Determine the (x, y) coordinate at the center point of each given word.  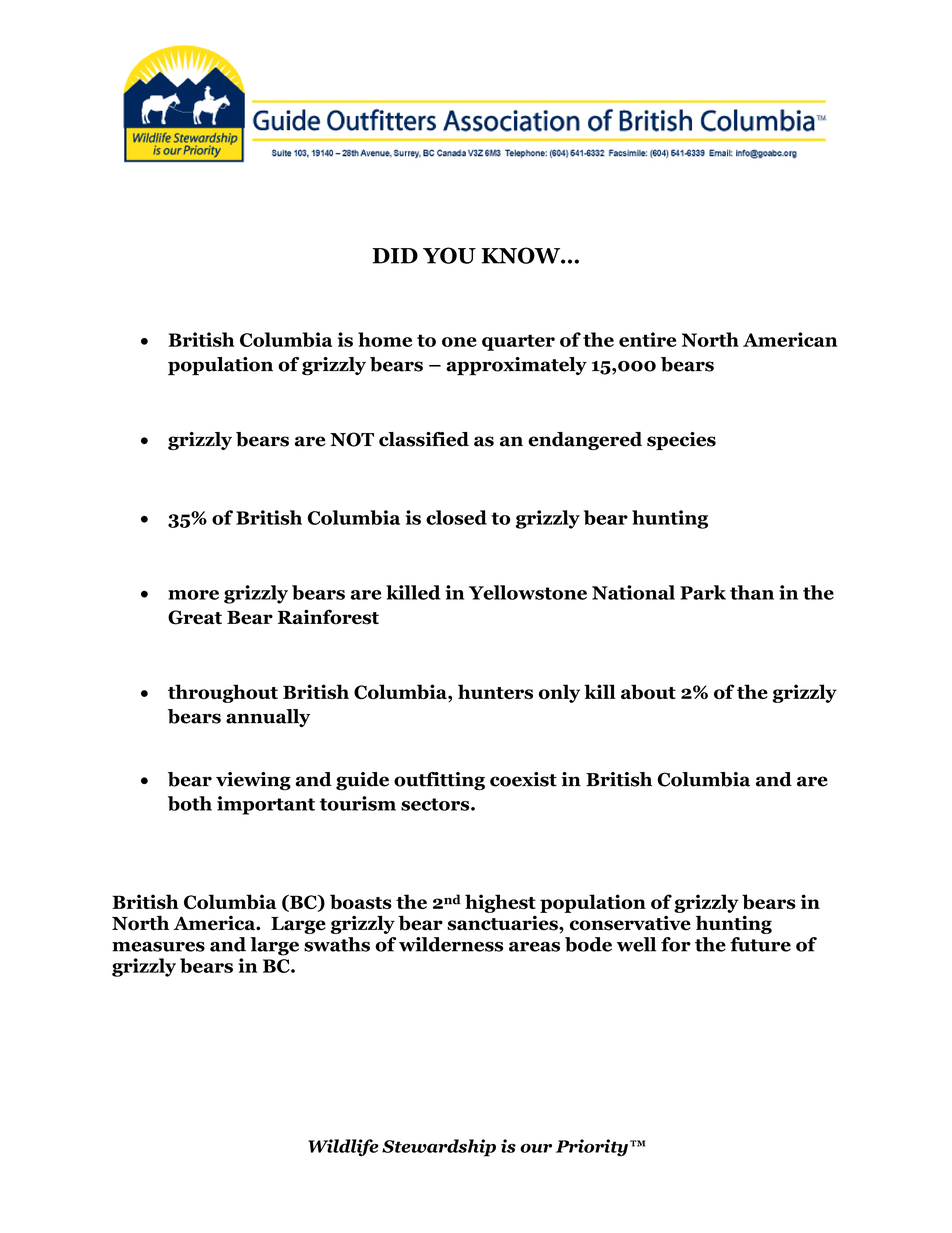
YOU (449, 255)
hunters (495, 692)
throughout (223, 693)
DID (395, 256)
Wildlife (343, 1148)
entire (647, 339)
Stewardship (439, 1148)
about (648, 692)
